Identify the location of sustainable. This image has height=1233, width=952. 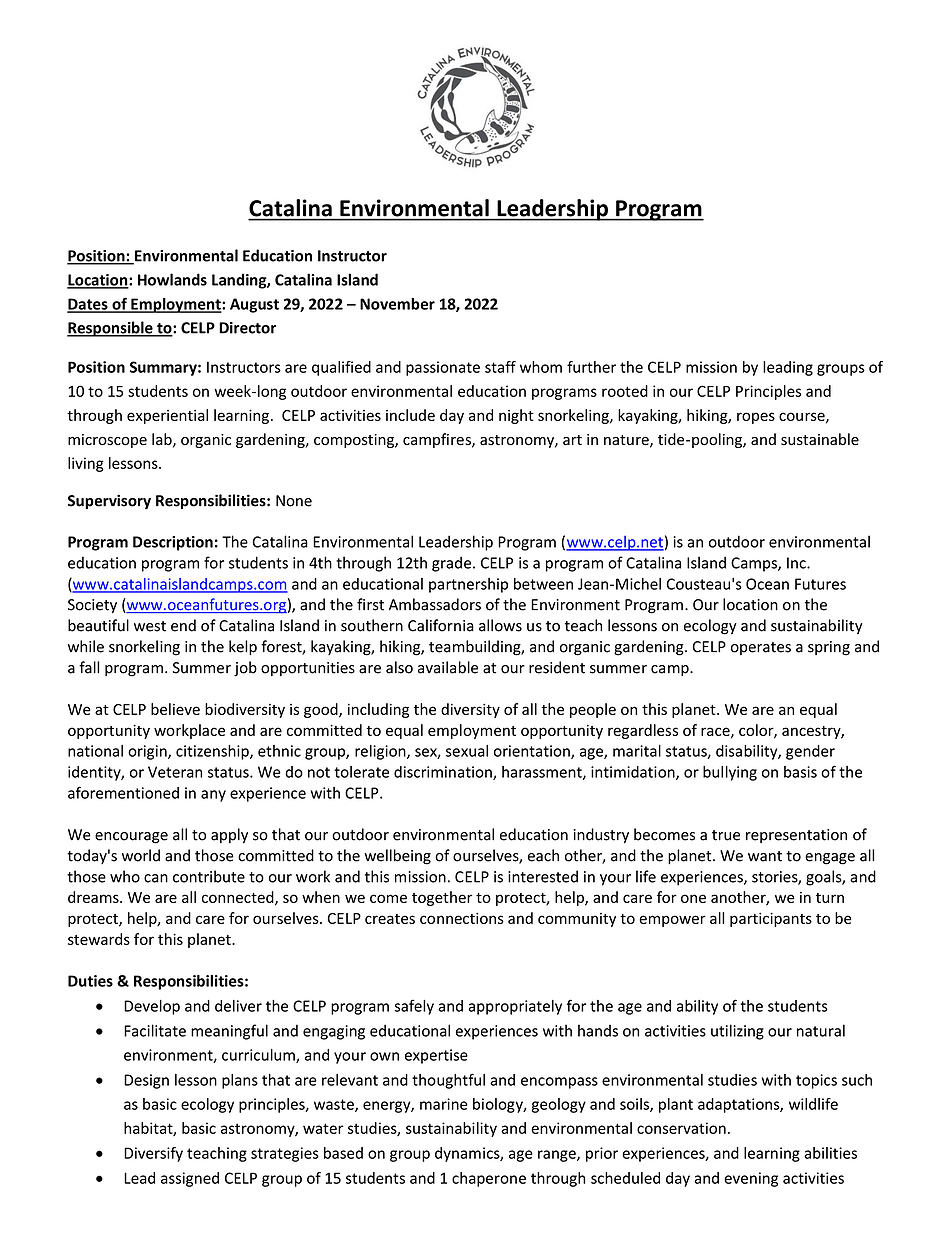
(820, 439).
